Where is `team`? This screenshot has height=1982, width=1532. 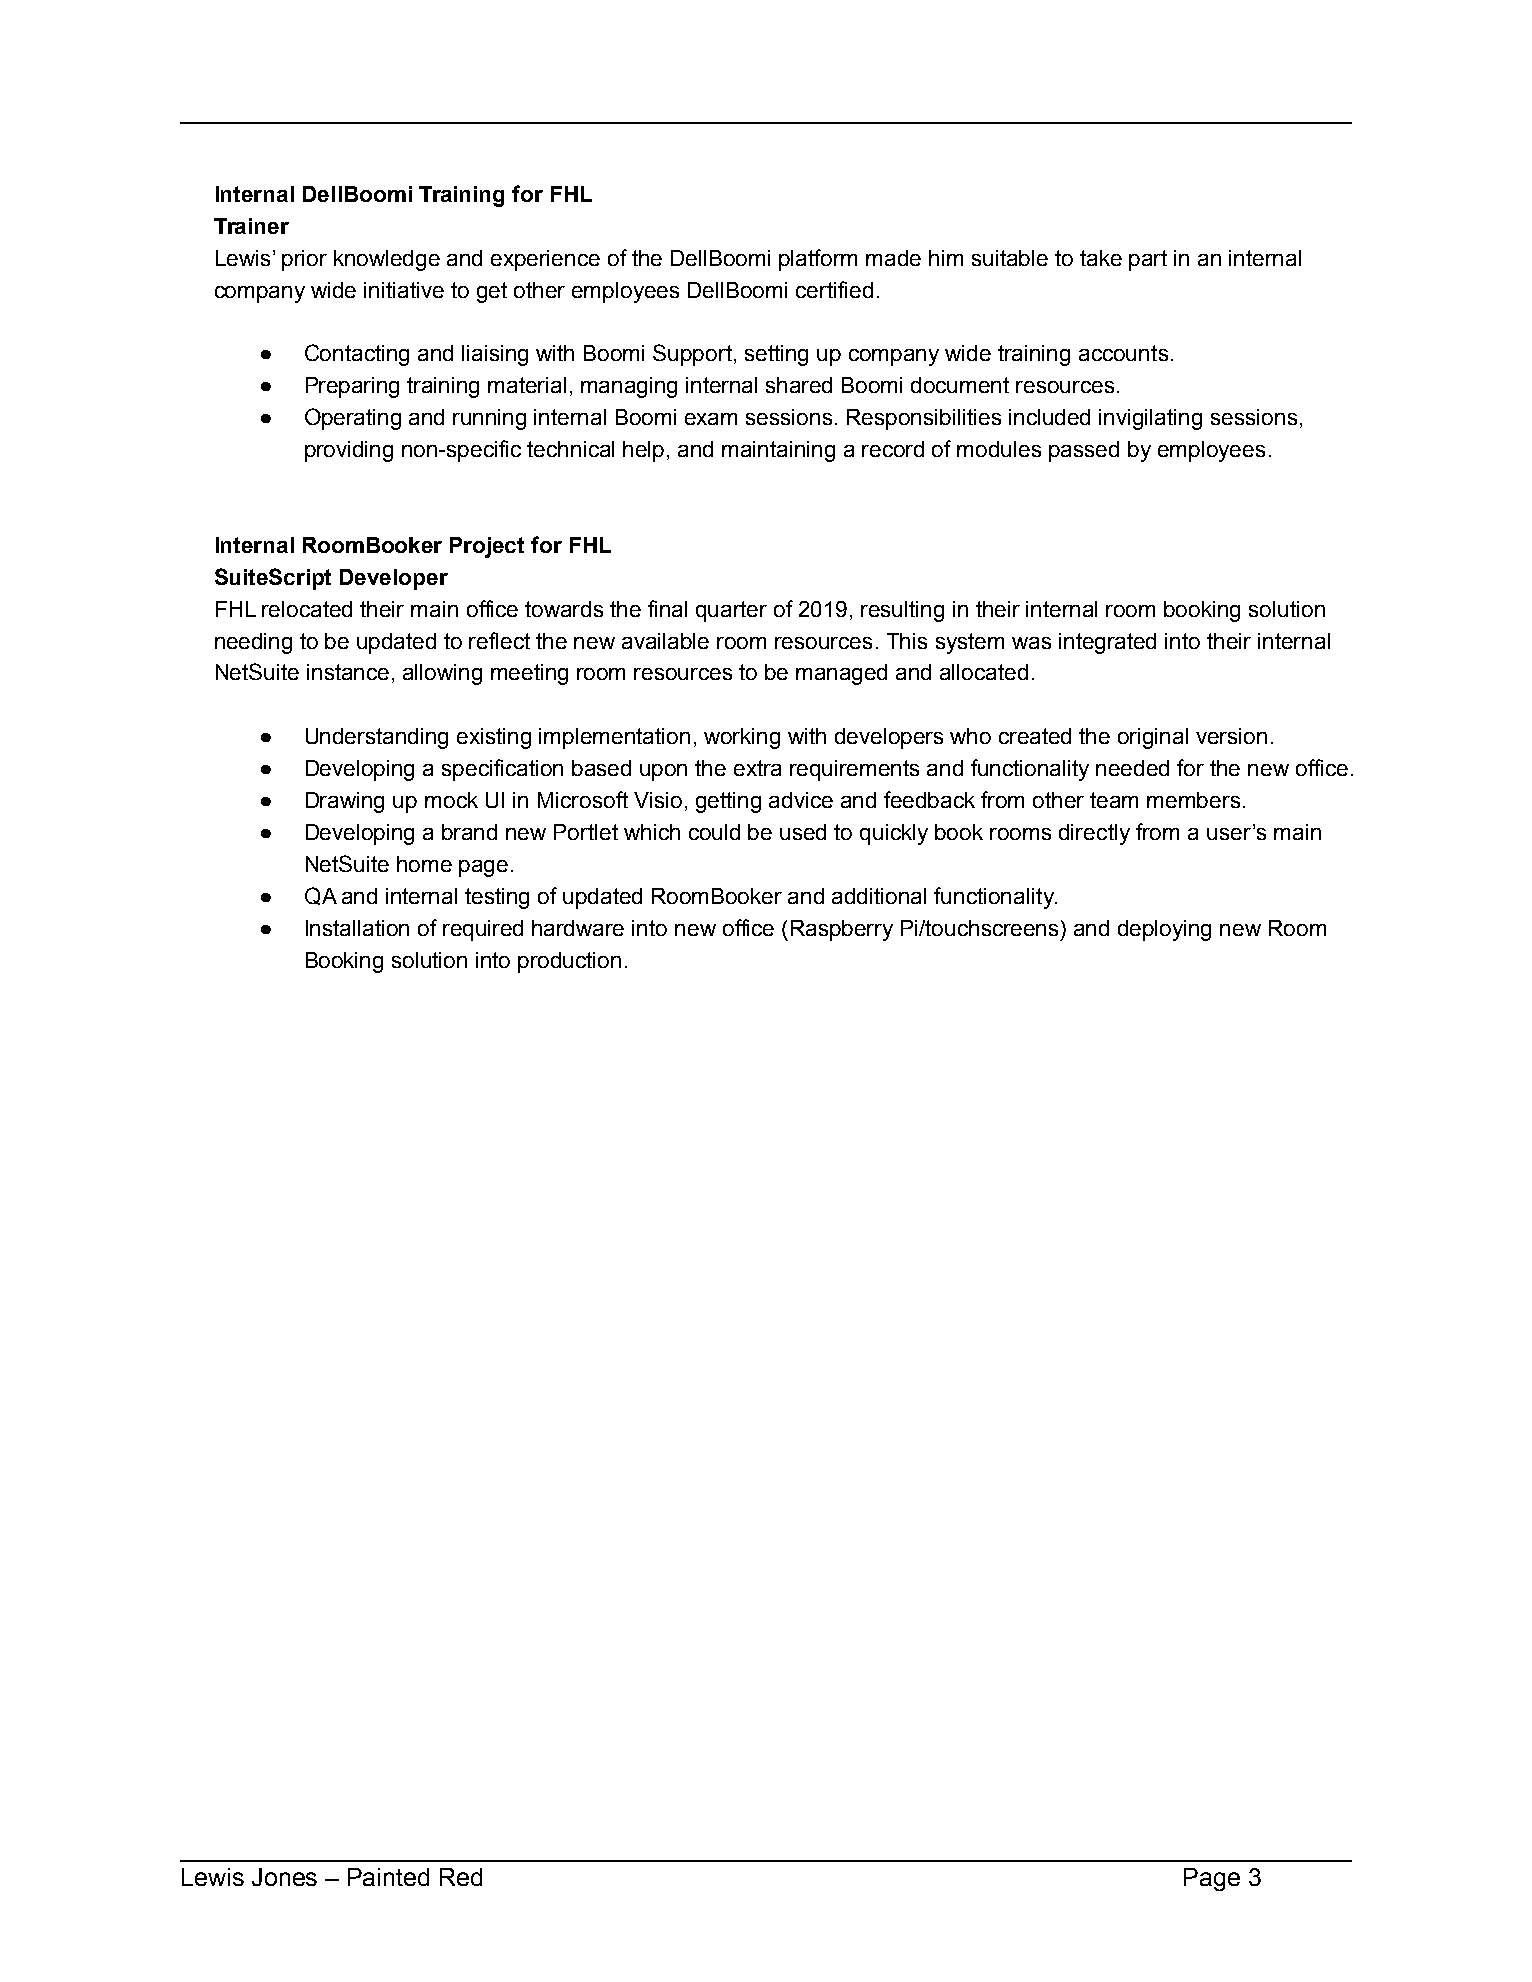 team is located at coordinates (1114, 800).
